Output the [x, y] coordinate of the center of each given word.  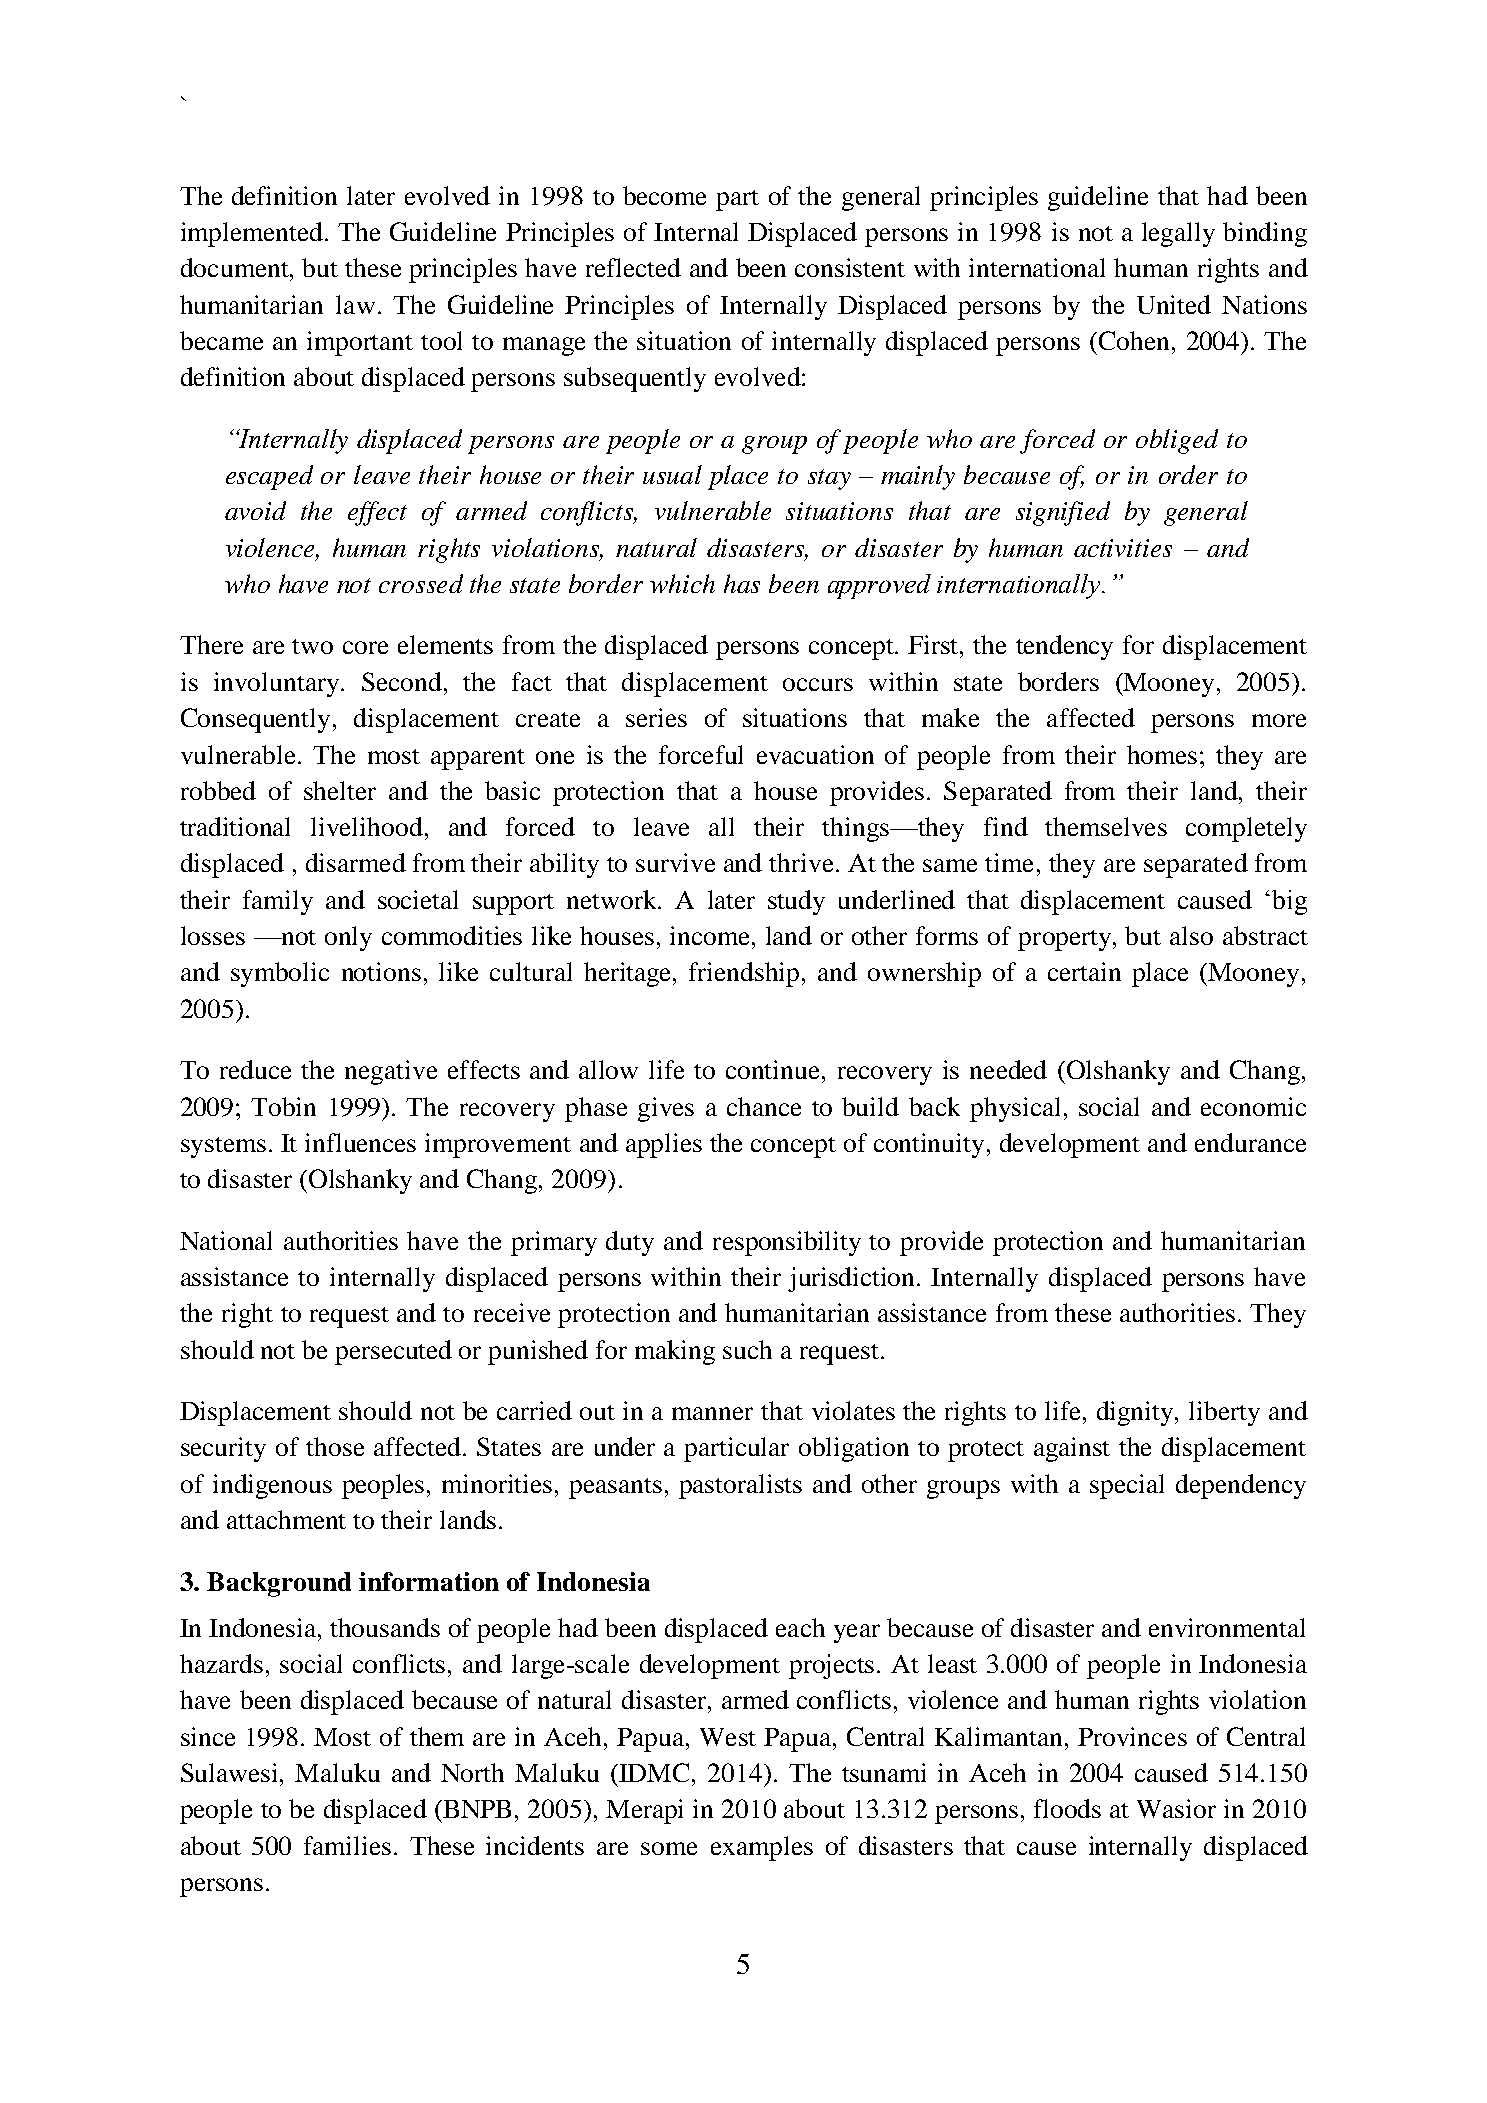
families [347, 1845]
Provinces [1132, 1736]
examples [762, 1848]
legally [1178, 234]
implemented [253, 234]
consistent [850, 267]
